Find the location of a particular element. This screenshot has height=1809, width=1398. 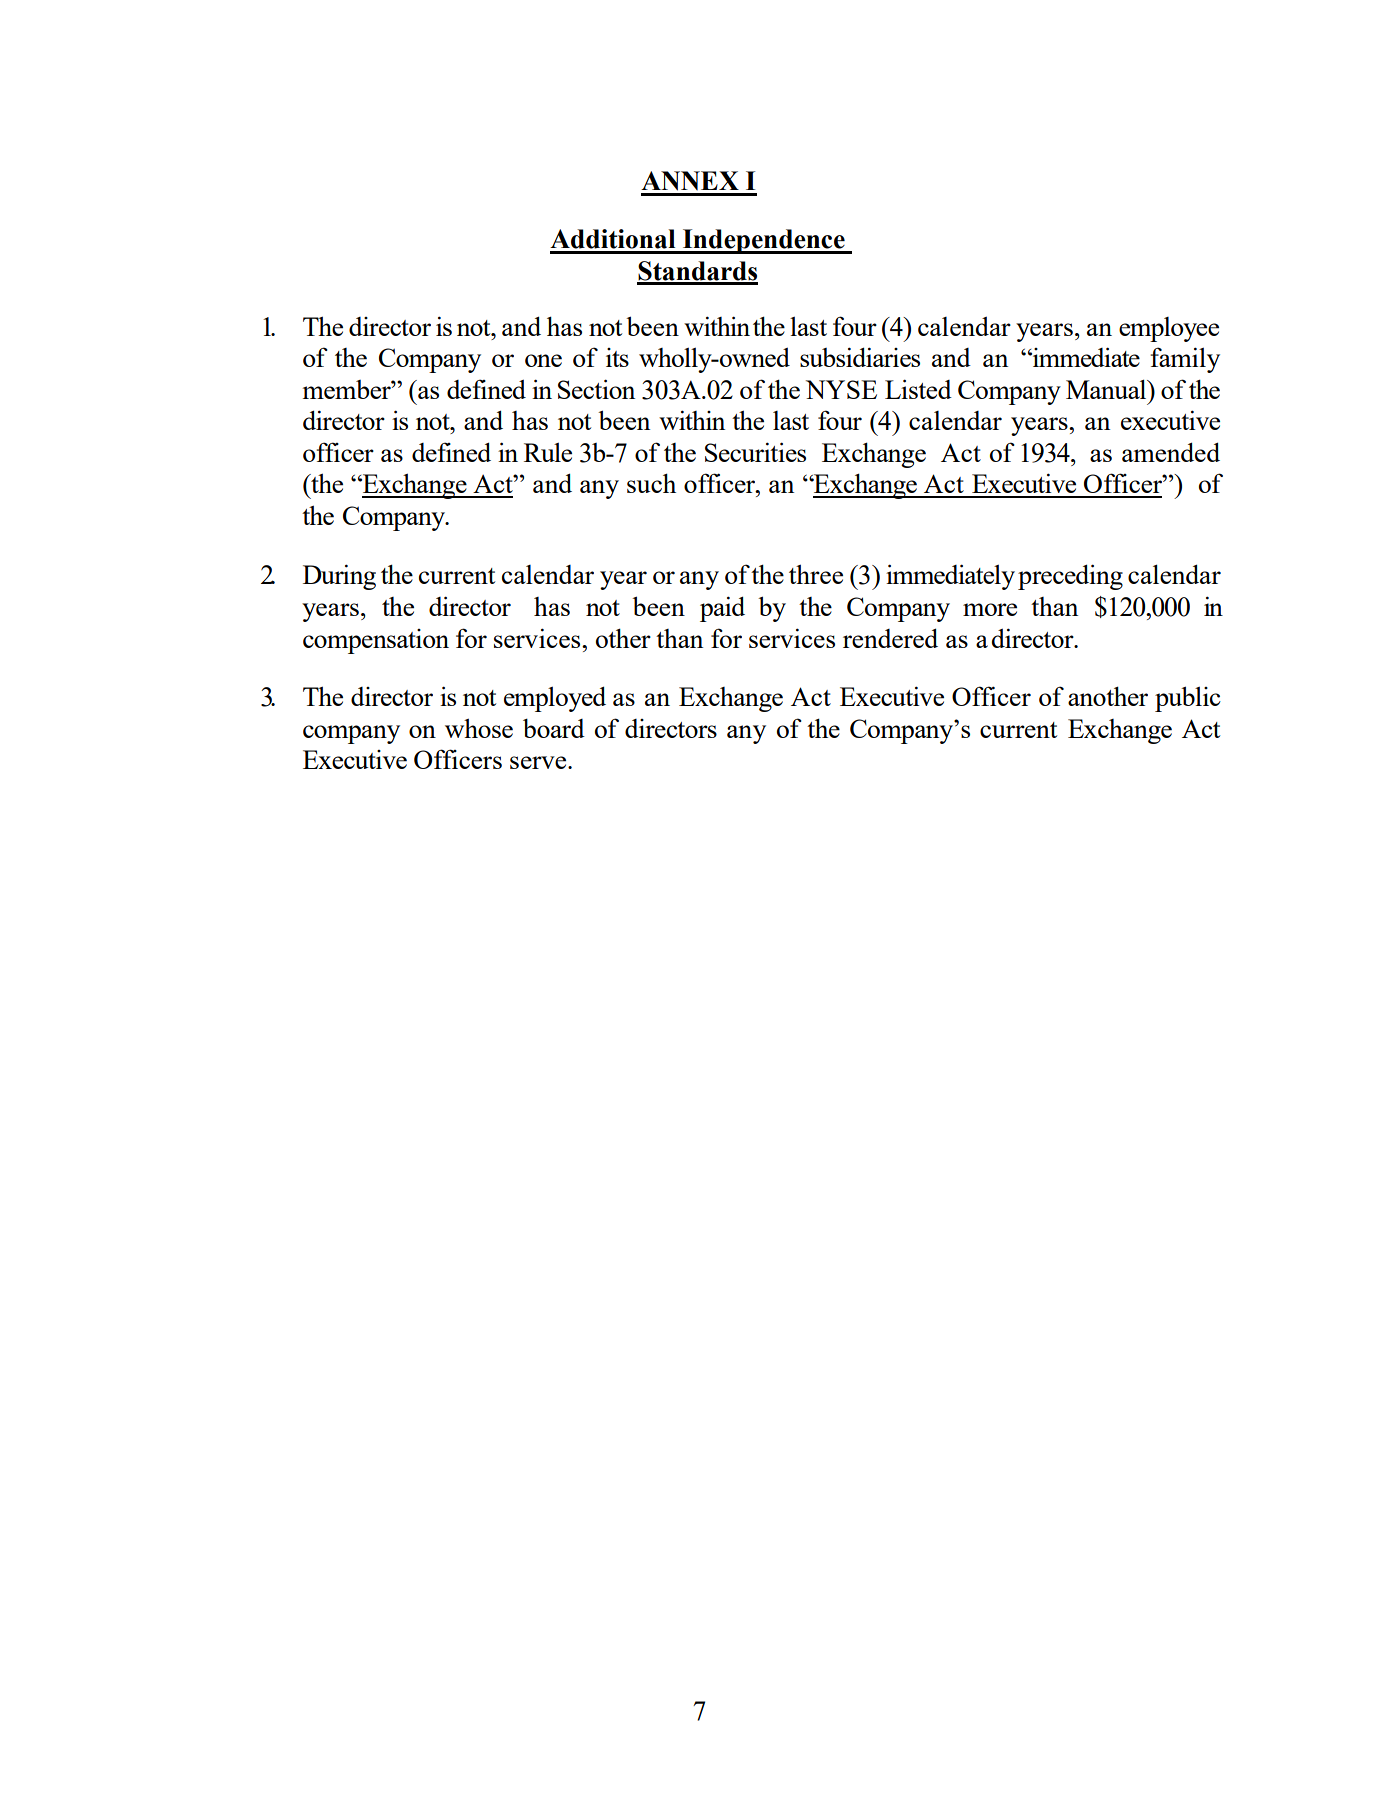

such is located at coordinates (651, 483).
